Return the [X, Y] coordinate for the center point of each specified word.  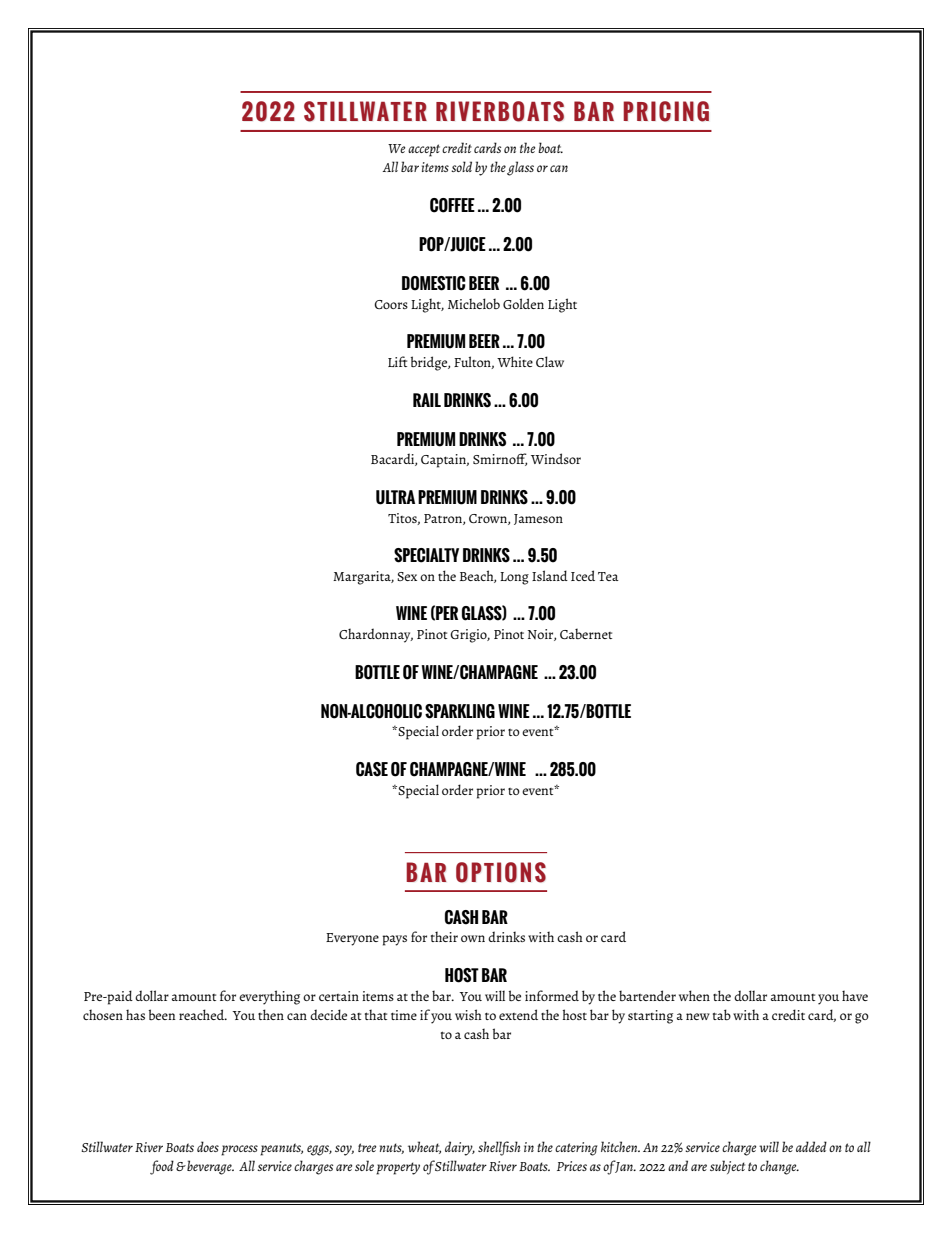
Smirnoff [500, 459]
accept [424, 150]
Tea [608, 576]
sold [461, 166]
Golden [523, 303]
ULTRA [395, 497]
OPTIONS [501, 872]
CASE [372, 769]
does [208, 1146]
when [694, 995]
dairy [460, 1148]
